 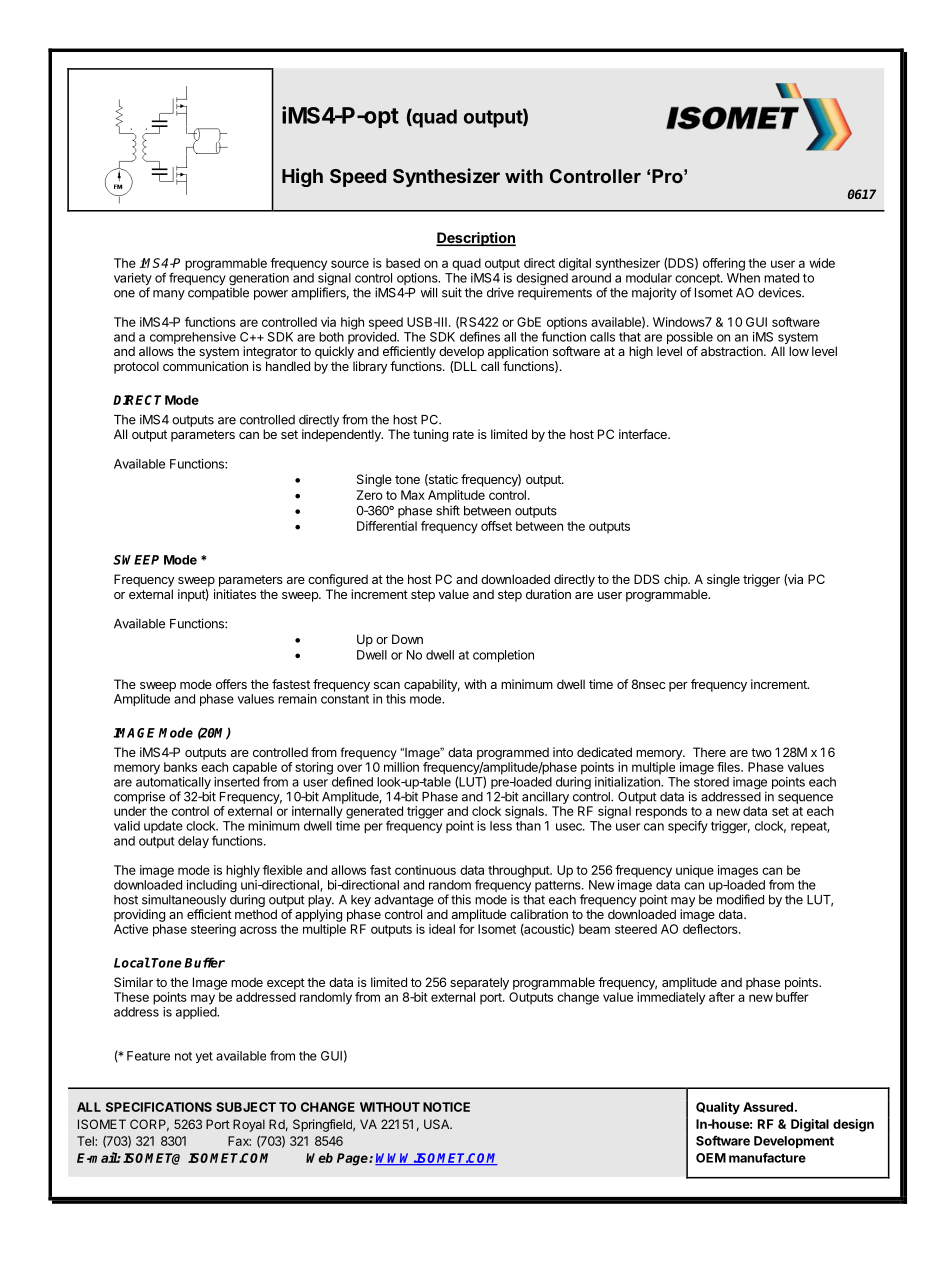 What do you see at coordinates (438, 1124) in the document?
I see `USA` at bounding box center [438, 1124].
